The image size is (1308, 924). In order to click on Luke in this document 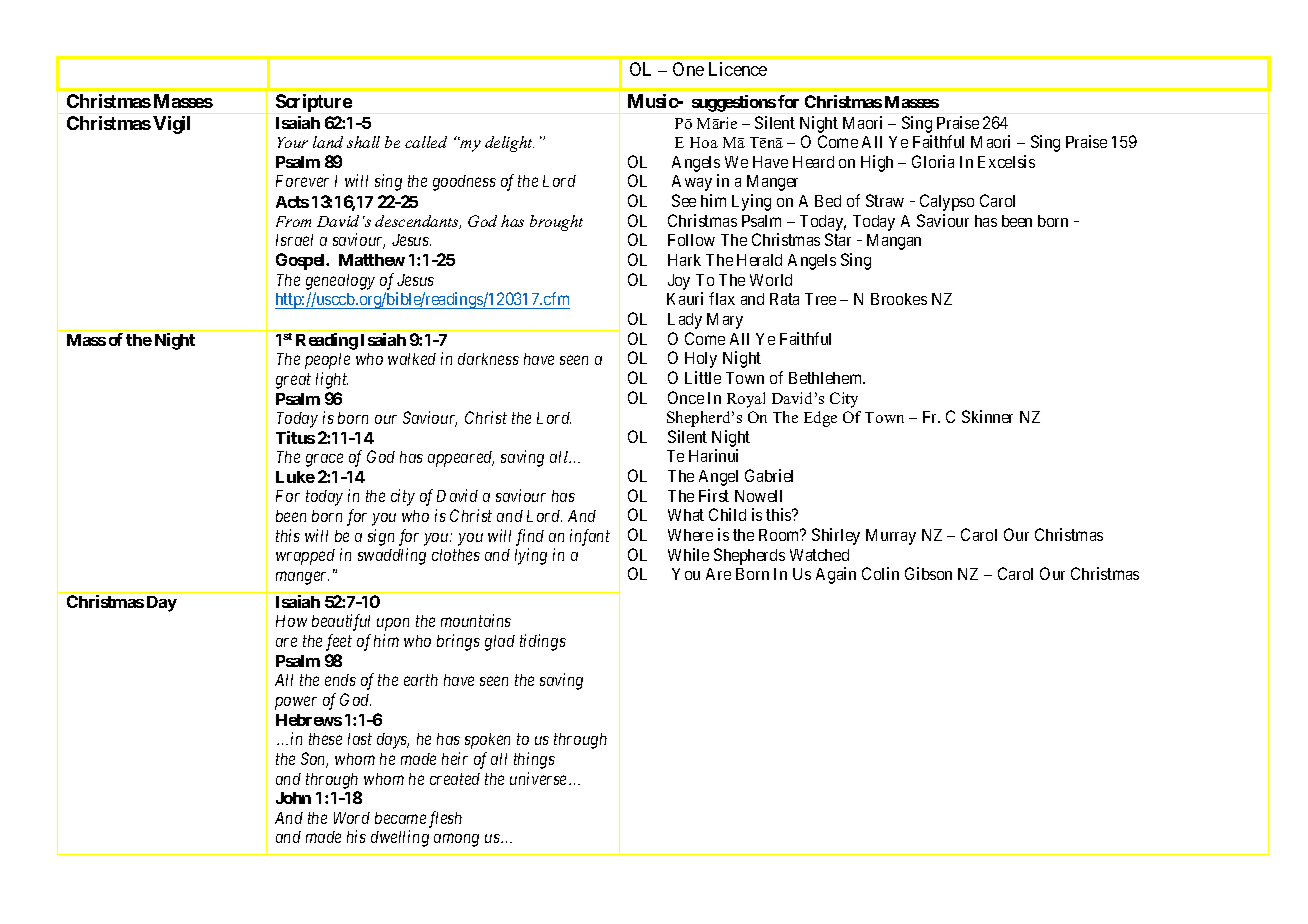, I will do `click(295, 477)`.
